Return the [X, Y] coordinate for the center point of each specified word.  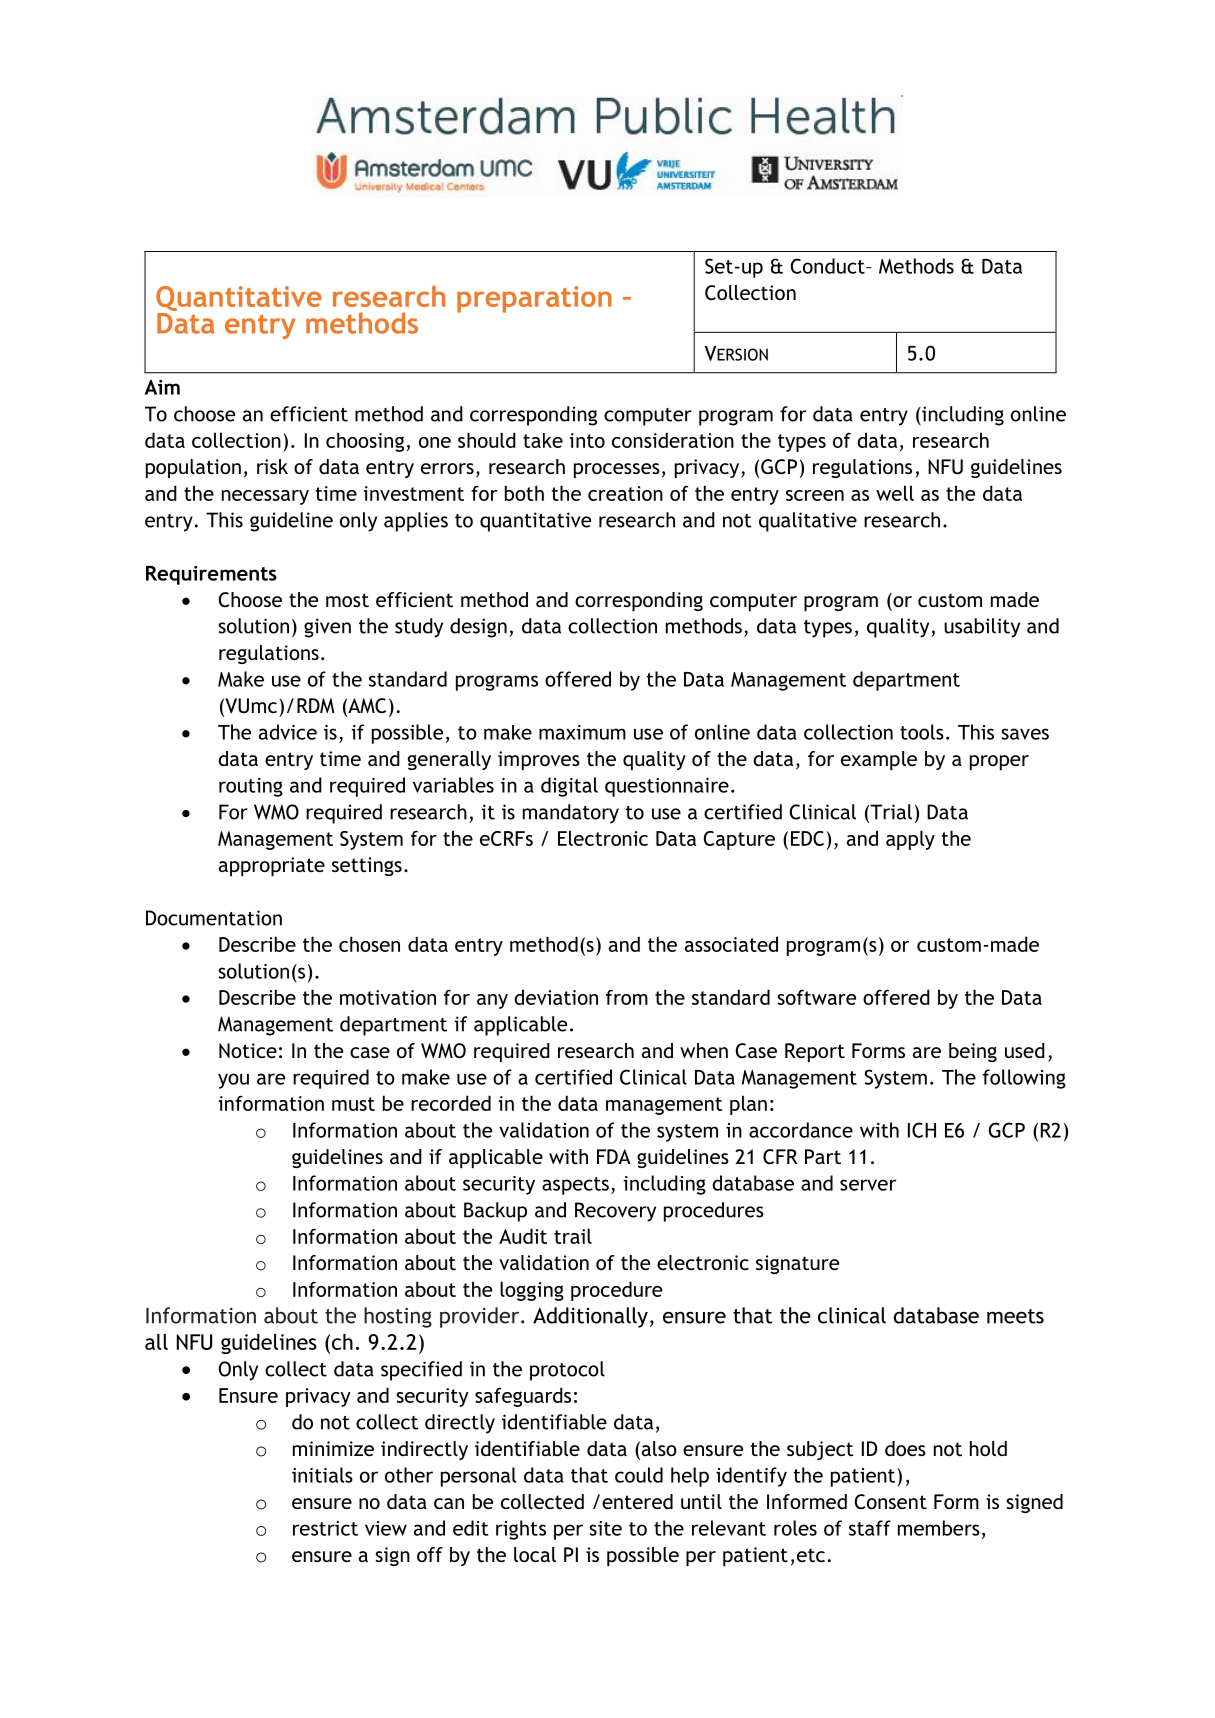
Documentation [214, 918]
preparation [534, 299]
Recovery [615, 1212]
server [868, 1185]
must [353, 1104]
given [327, 628]
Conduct [829, 266]
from [627, 997]
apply [910, 840]
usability [982, 628]
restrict [325, 1528]
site [605, 1528]
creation [625, 493]
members [939, 1528]
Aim [162, 387]
